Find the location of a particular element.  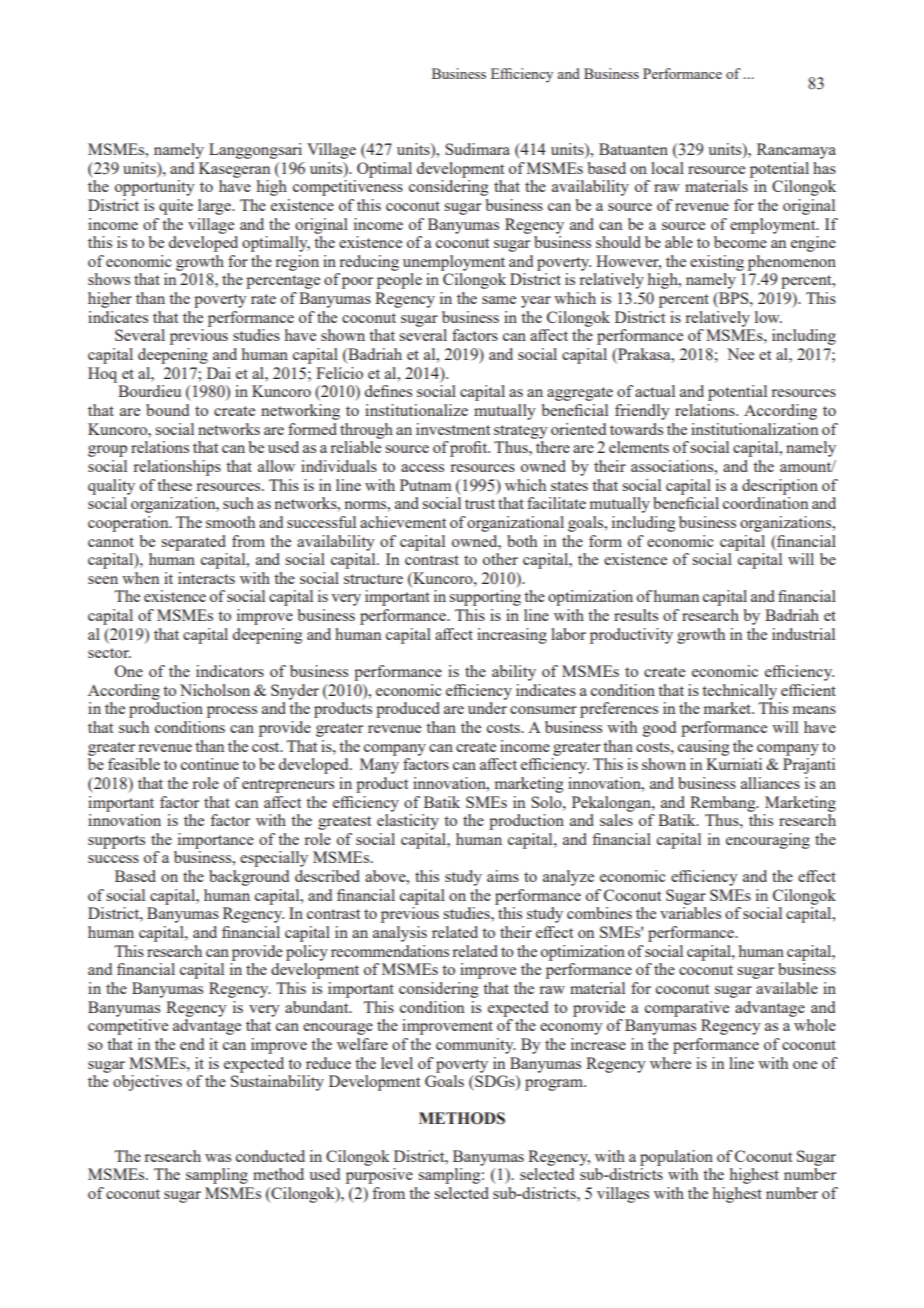

coordination is located at coordinates (765, 503).
